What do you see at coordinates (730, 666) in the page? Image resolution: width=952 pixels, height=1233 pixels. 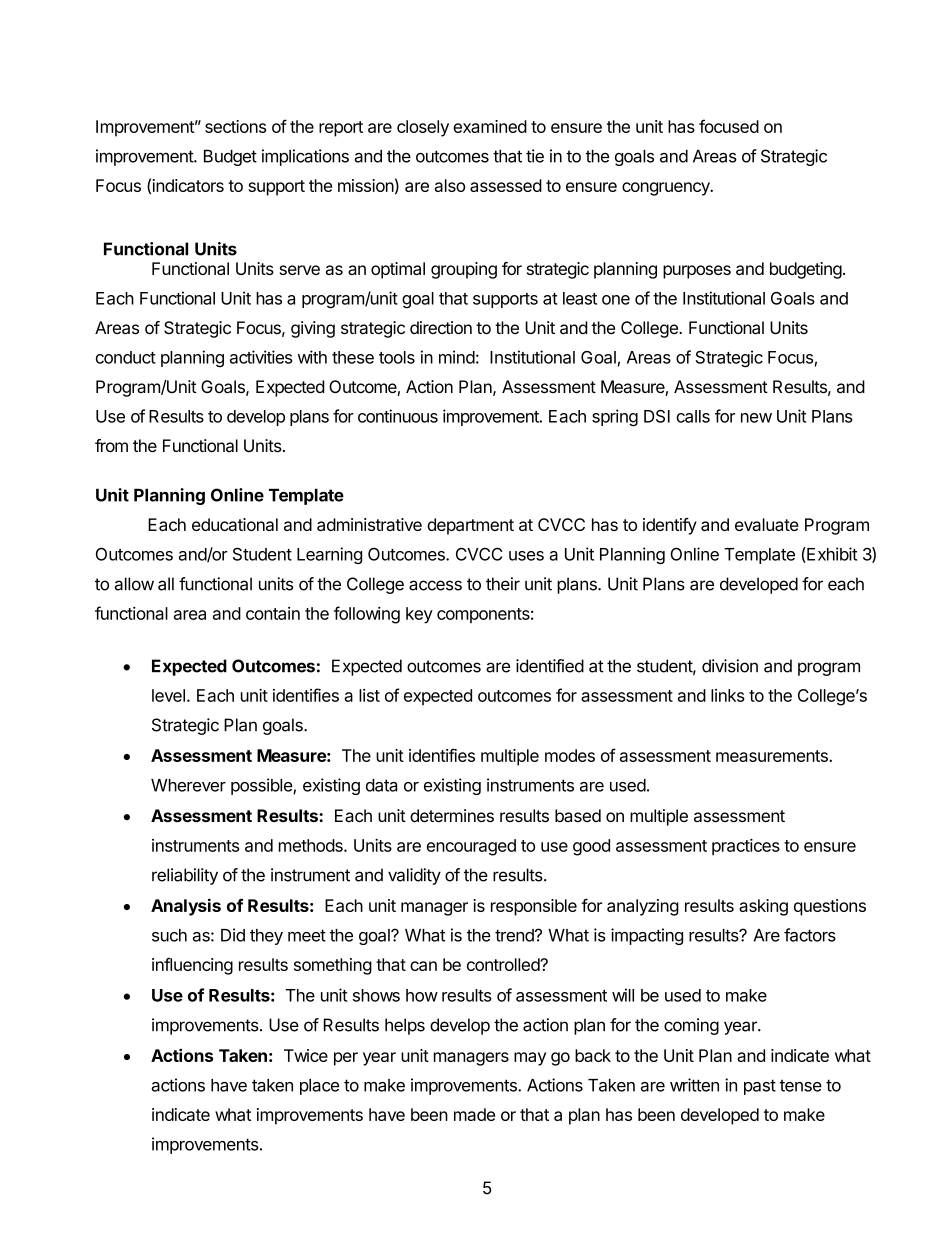 I see `division` at bounding box center [730, 666].
